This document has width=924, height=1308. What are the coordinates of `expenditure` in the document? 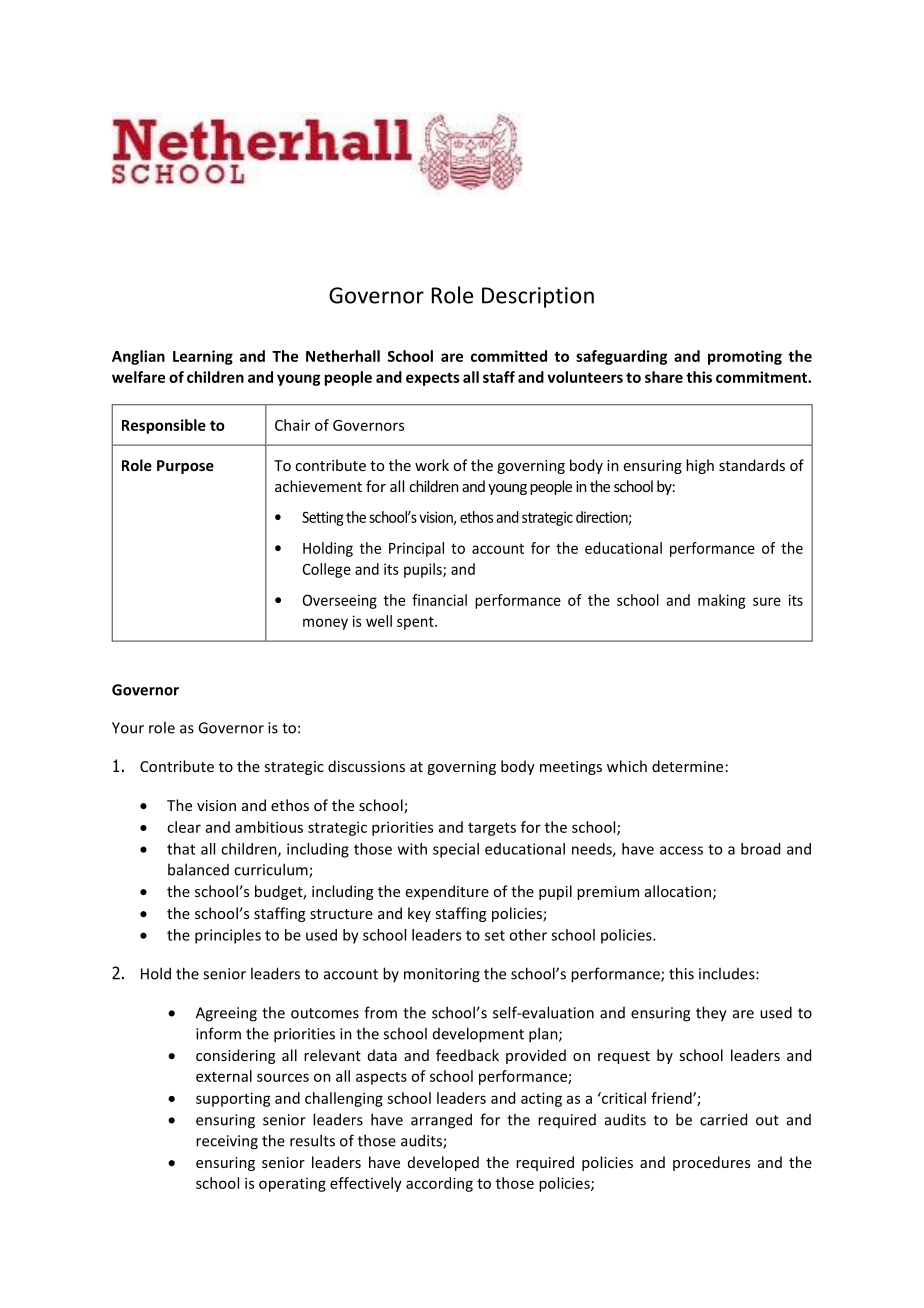 It's located at (447, 892).
